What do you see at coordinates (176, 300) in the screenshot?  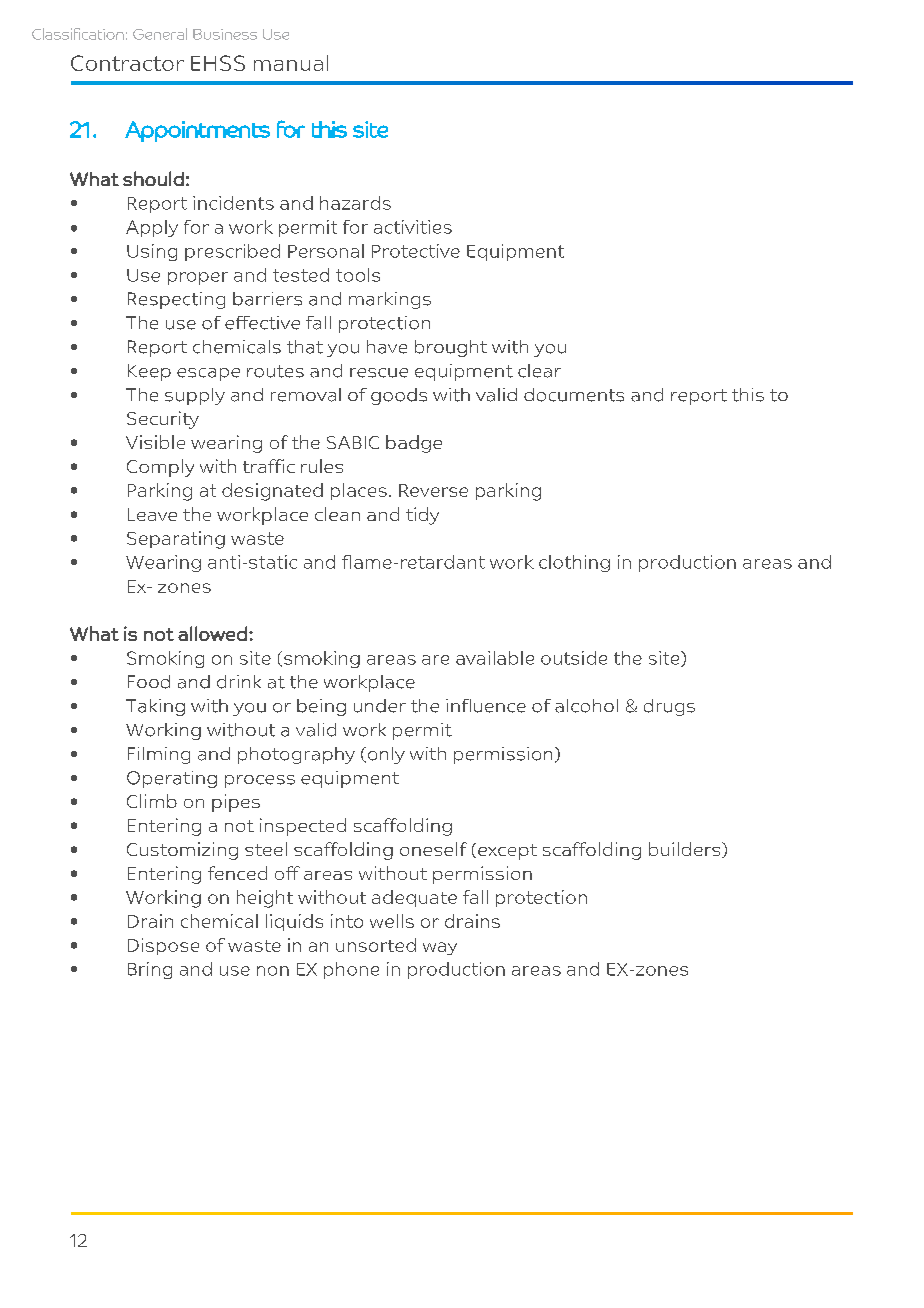 I see `Respecting` at bounding box center [176, 300].
